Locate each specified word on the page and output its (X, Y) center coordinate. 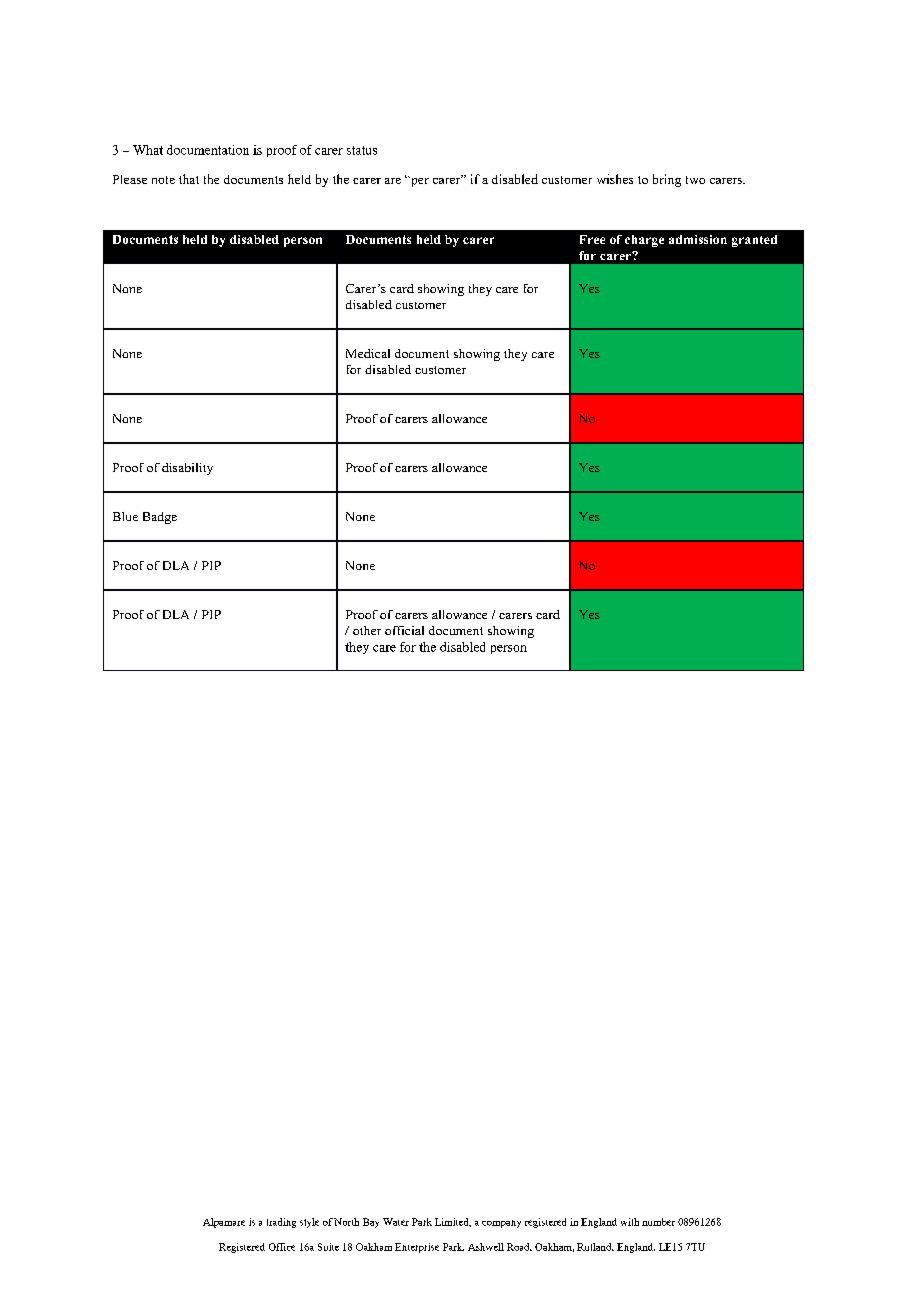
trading (281, 1223)
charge (644, 241)
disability (187, 469)
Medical (368, 353)
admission (698, 239)
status (362, 150)
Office (282, 1247)
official (404, 630)
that (189, 179)
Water (396, 1222)
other (367, 630)
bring (667, 180)
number (658, 1222)
